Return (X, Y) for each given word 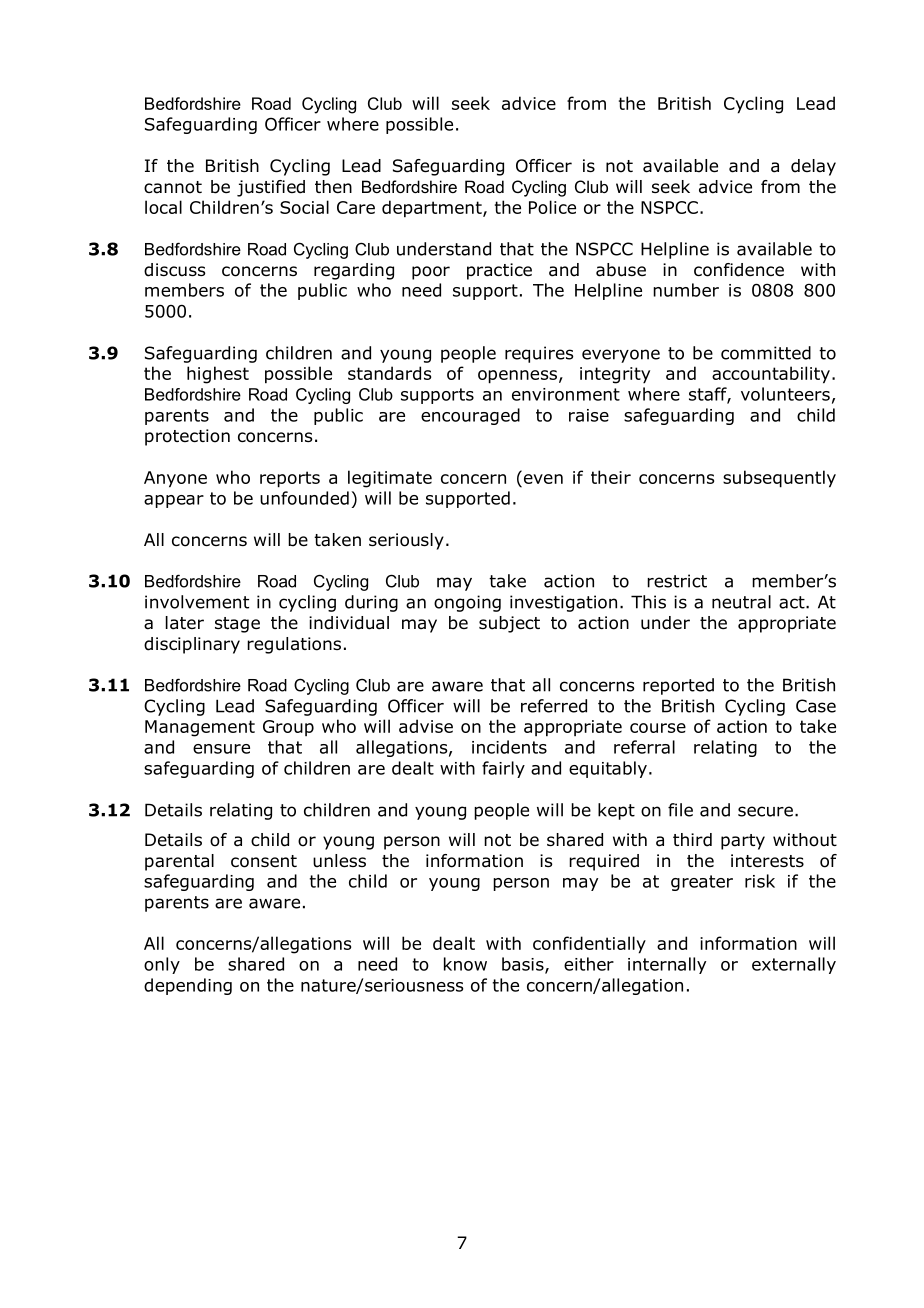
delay (813, 167)
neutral (741, 602)
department (433, 209)
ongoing (467, 603)
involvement (197, 602)
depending (188, 986)
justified (271, 188)
